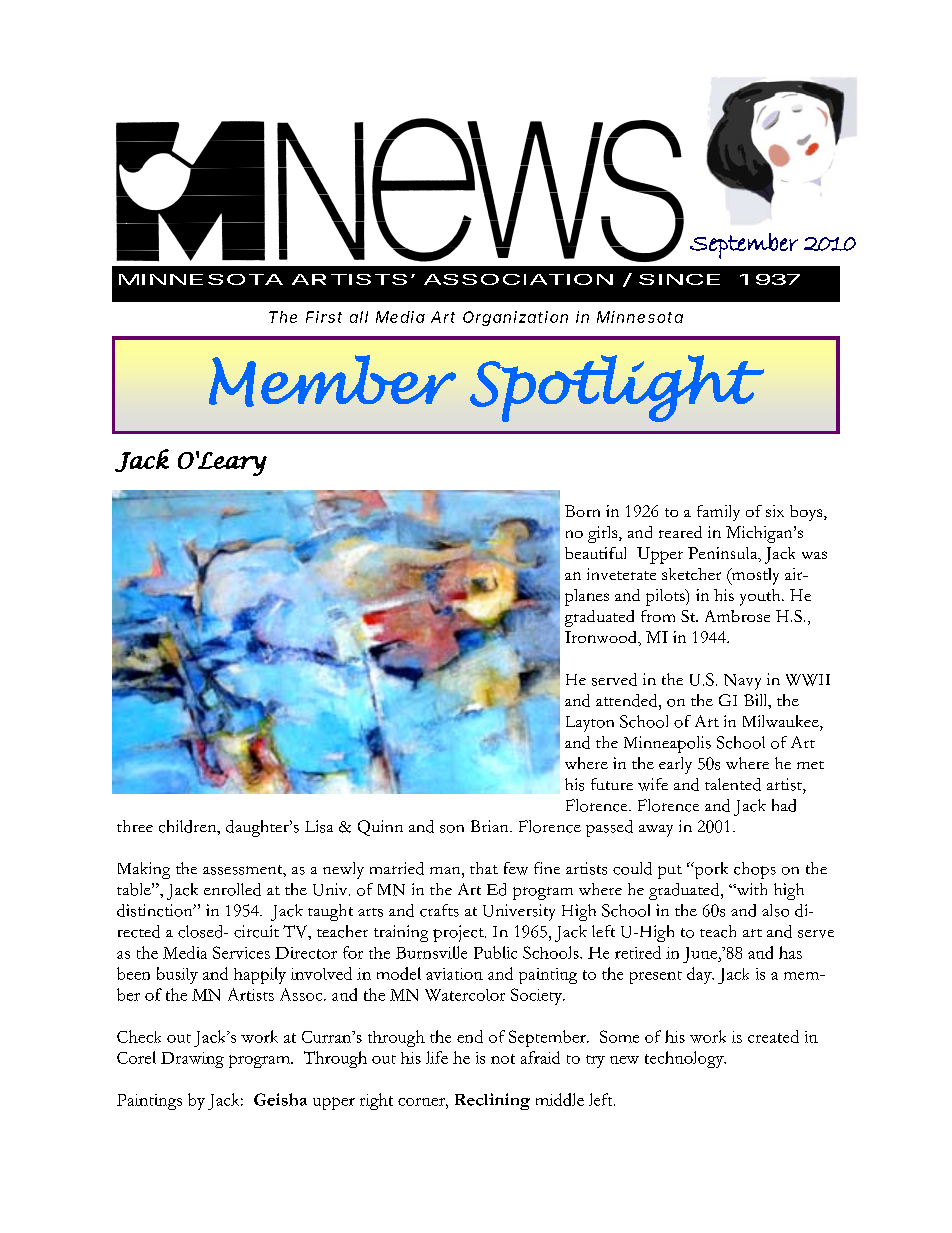 The height and width of the screenshot is (1233, 952). Describe the element at coordinates (784, 805) in the screenshot. I see `had` at that location.
